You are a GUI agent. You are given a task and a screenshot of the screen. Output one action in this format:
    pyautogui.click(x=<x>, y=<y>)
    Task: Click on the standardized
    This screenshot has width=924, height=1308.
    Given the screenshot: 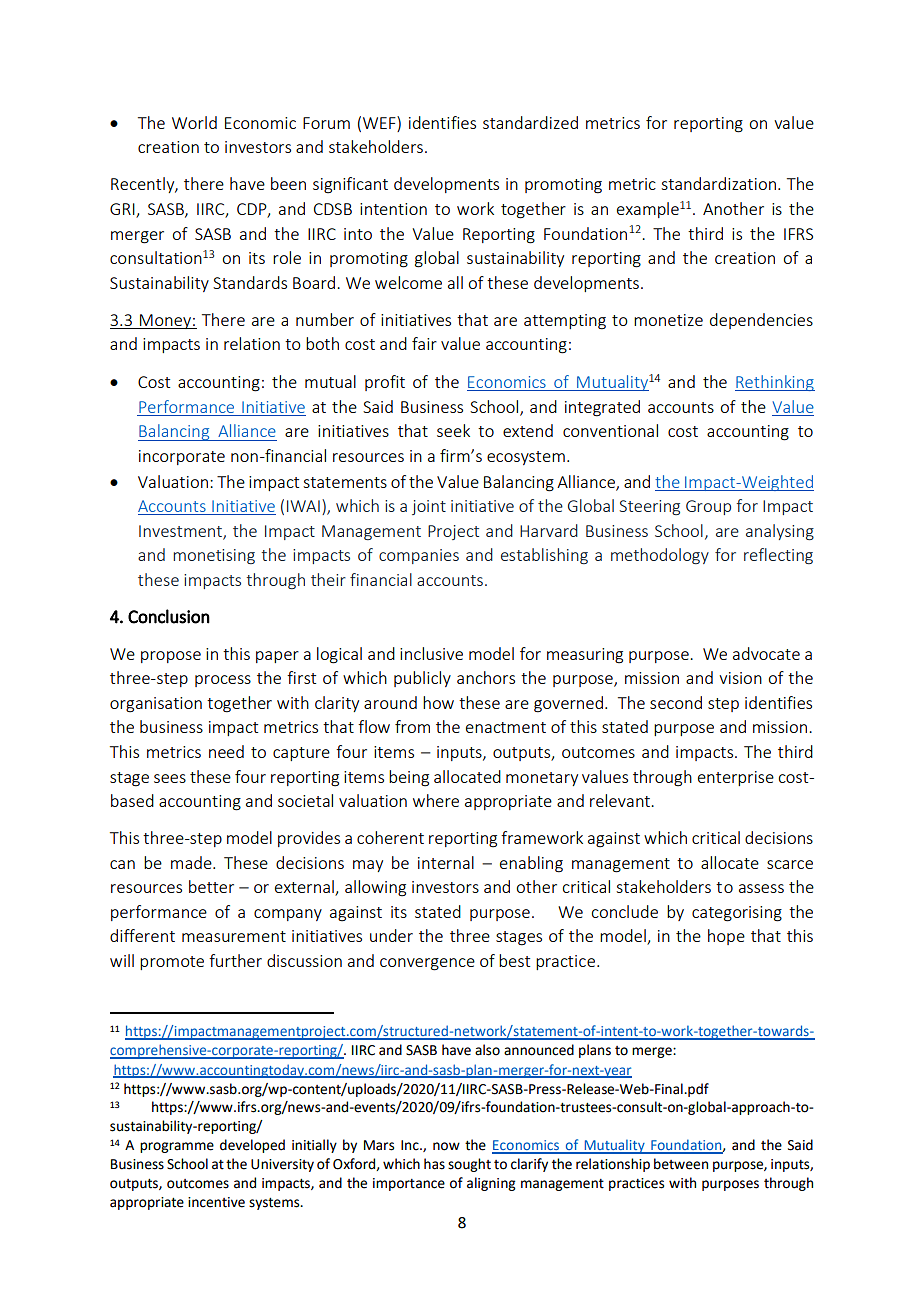 What is the action you would take?
    pyautogui.click(x=530, y=122)
